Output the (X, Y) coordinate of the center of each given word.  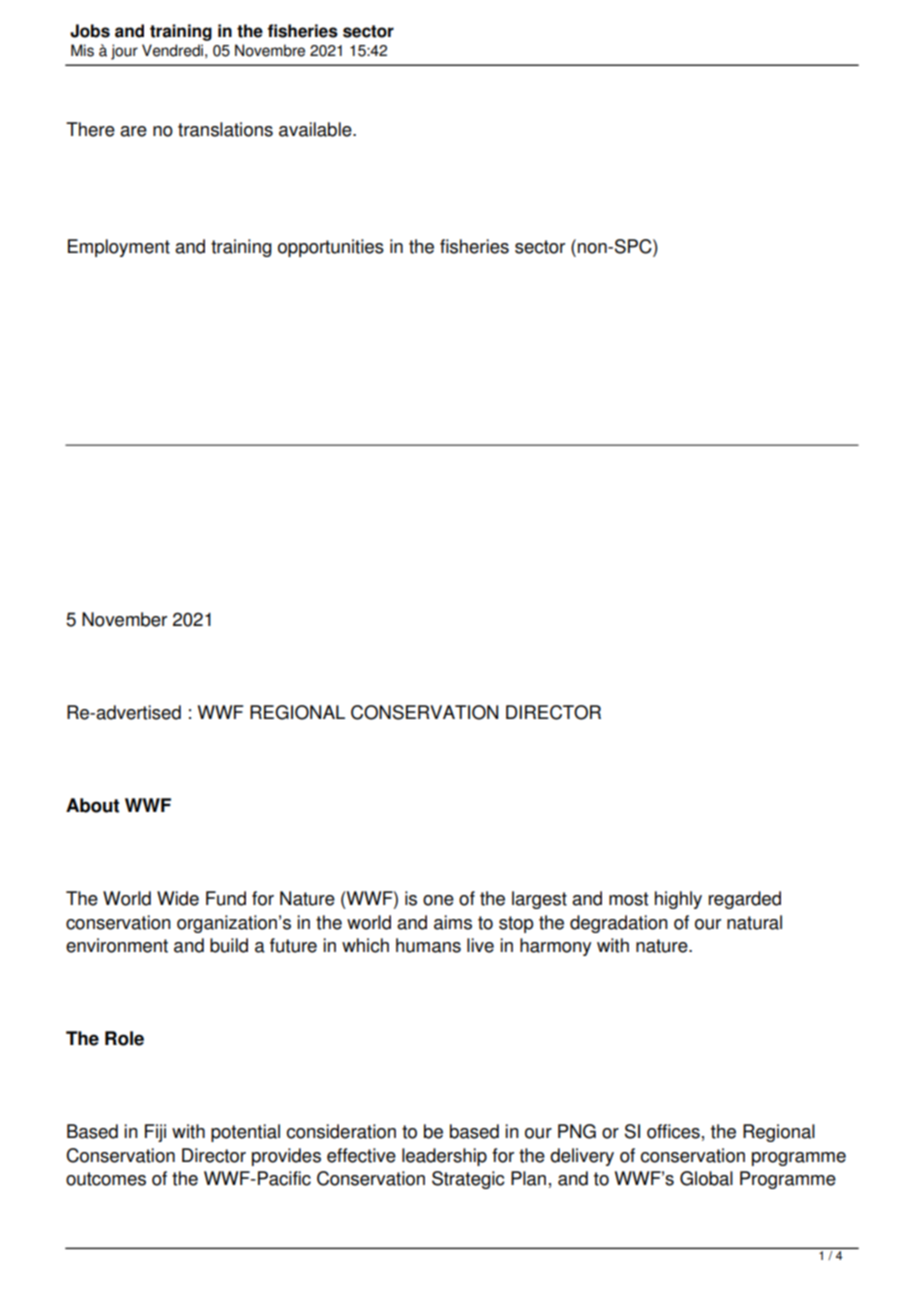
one (438, 900)
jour (124, 52)
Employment (119, 248)
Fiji (155, 1133)
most (628, 899)
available (316, 129)
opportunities (331, 248)
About (92, 805)
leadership (444, 1157)
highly (678, 900)
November (124, 619)
